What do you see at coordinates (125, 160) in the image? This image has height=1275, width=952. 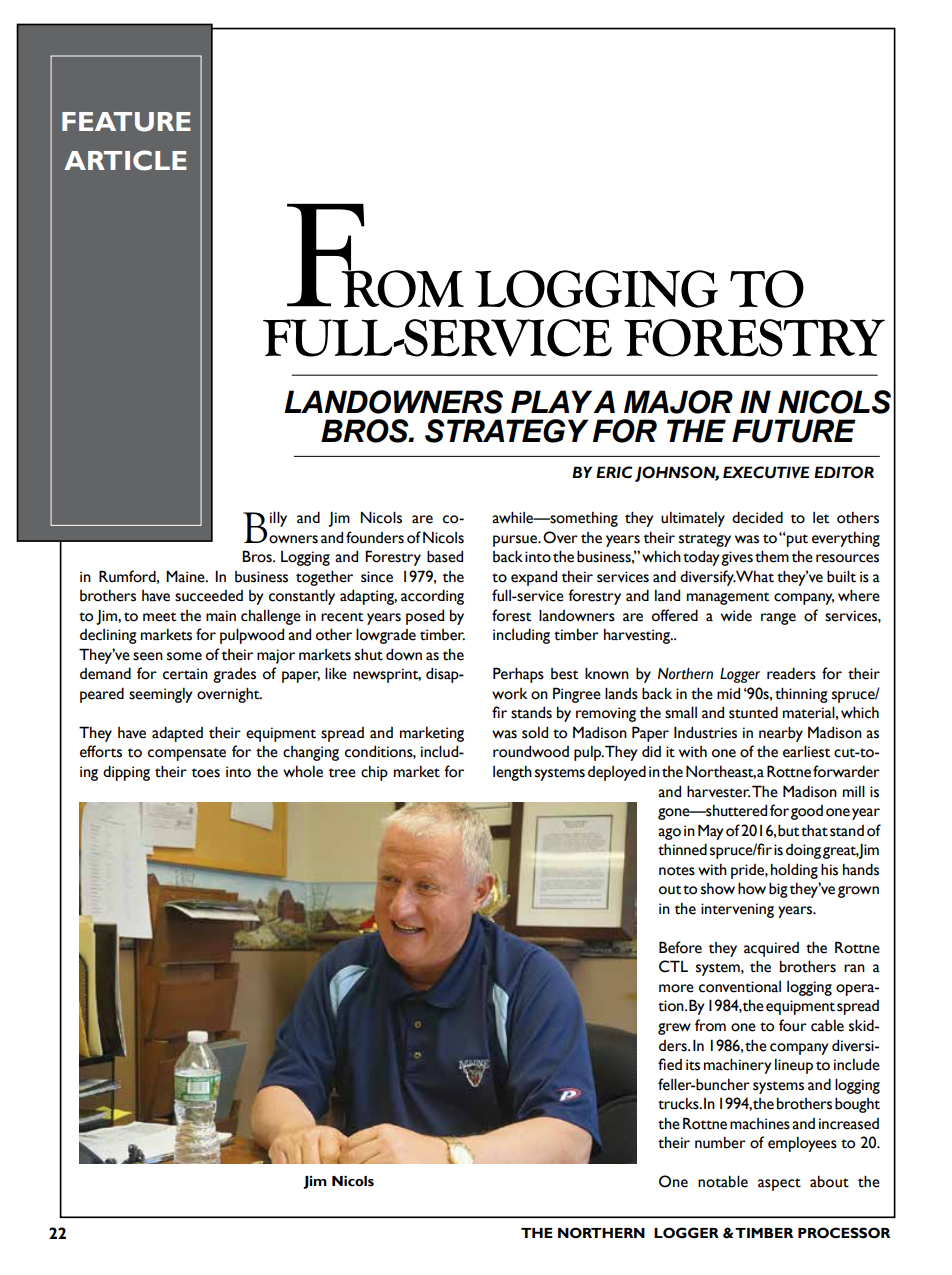 I see `ARTICLE` at bounding box center [125, 160].
